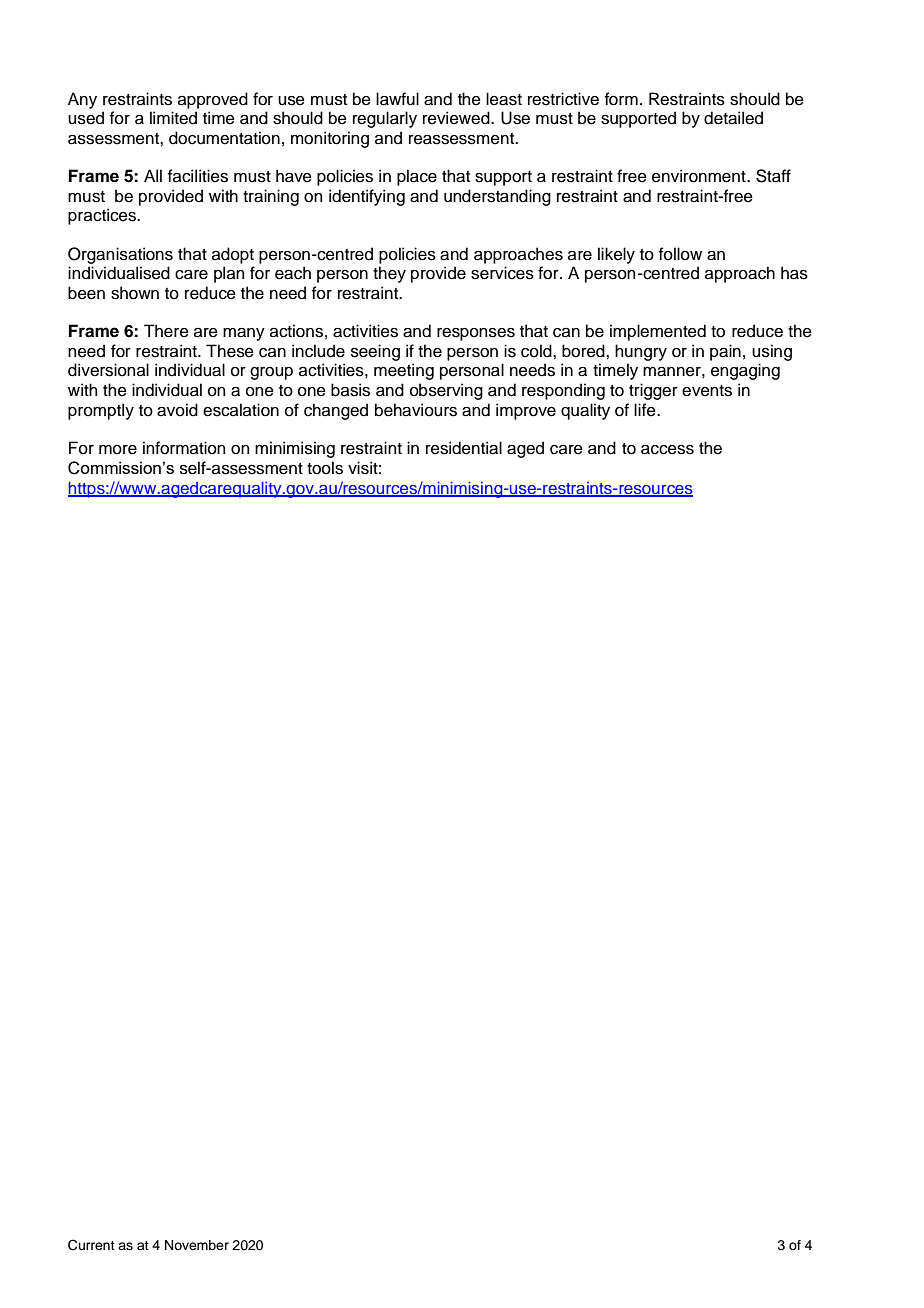  Describe the element at coordinates (457, 118) in the document. I see `reviewed` at that location.
